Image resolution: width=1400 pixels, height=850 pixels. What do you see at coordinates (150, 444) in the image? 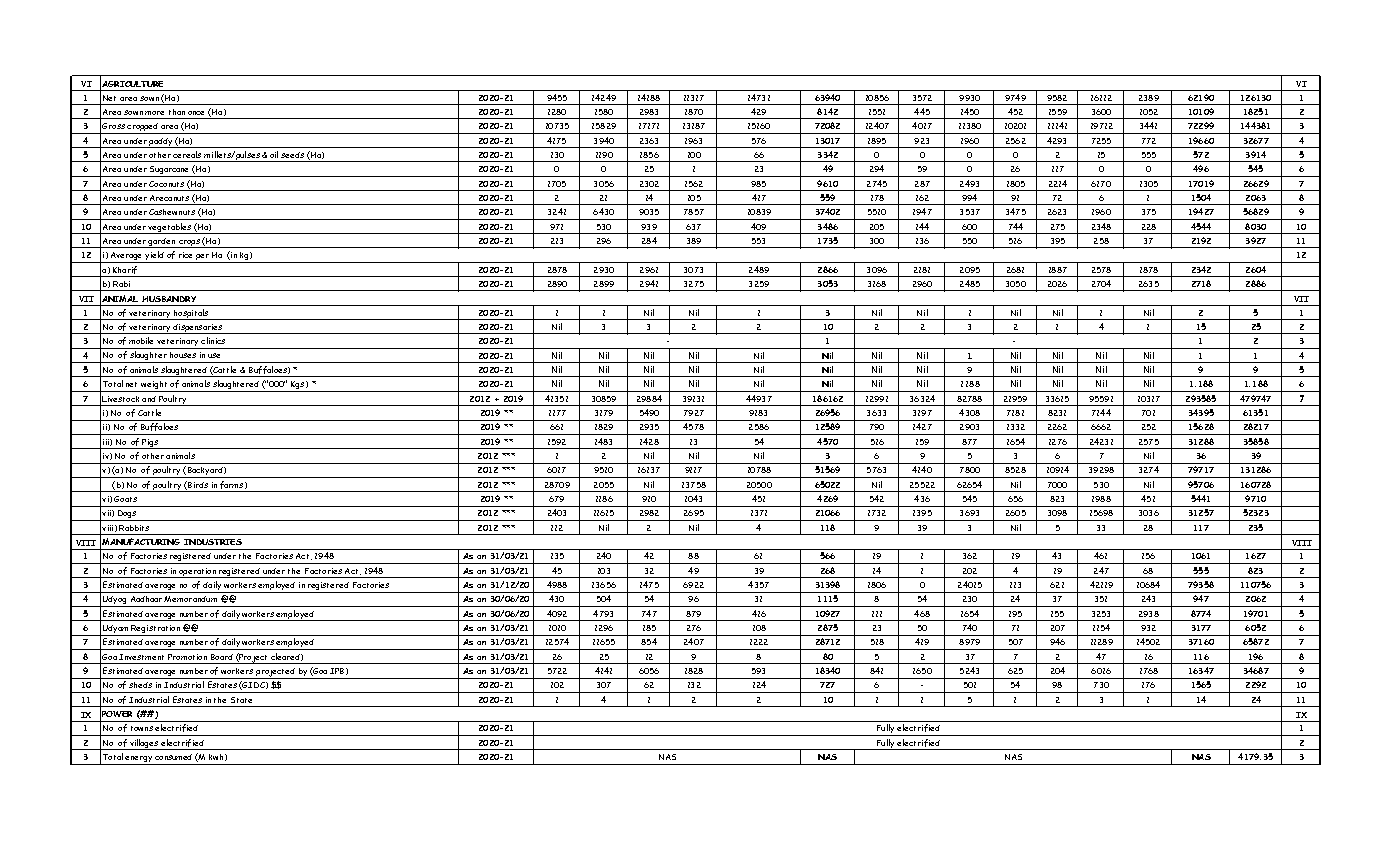
I see `Pigs` at bounding box center [150, 444].
